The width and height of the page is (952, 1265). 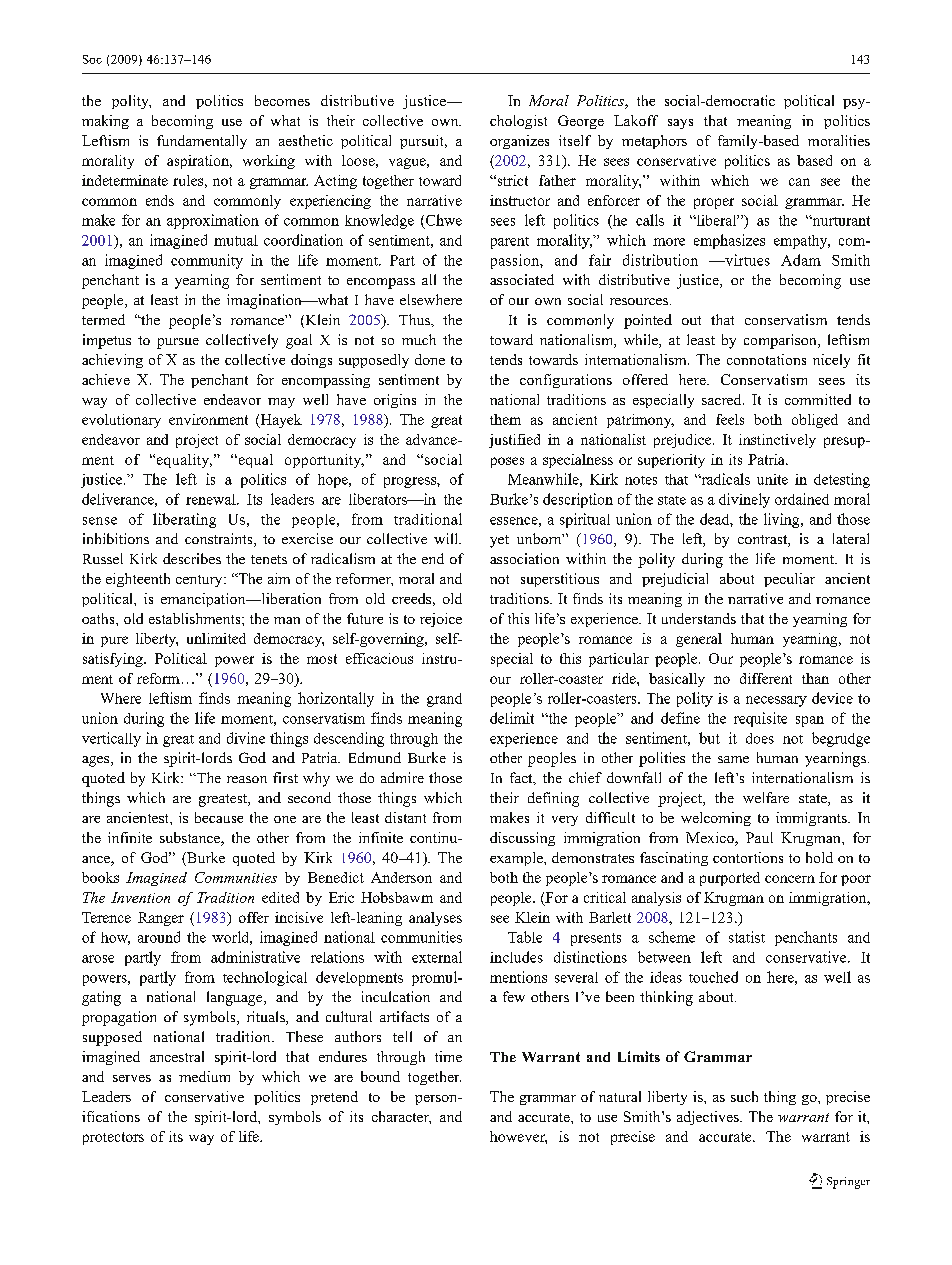 What do you see at coordinates (519, 142) in the page?
I see `organizes` at bounding box center [519, 142].
